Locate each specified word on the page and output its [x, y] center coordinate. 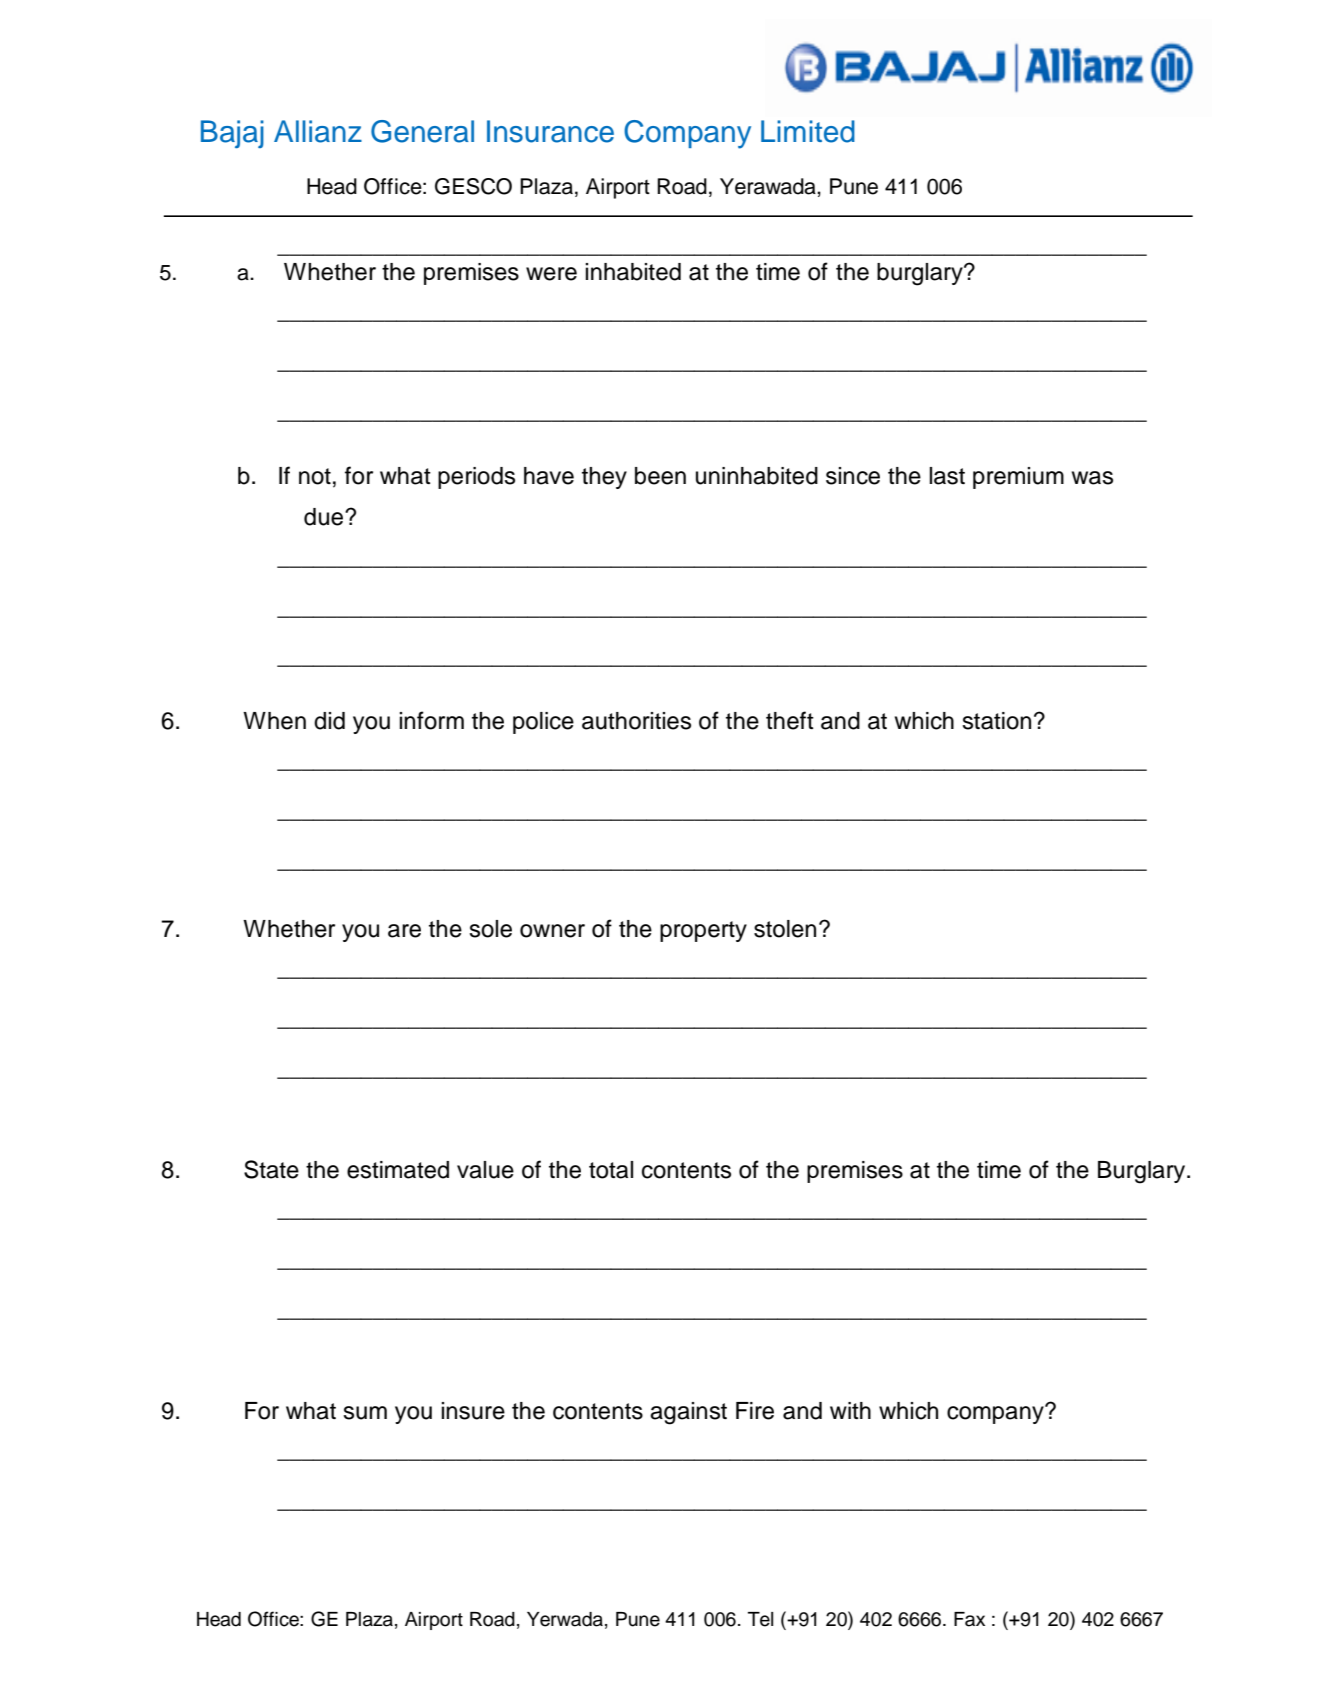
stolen [785, 929]
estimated [398, 1170]
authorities [636, 721]
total [611, 1170]
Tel [760, 1619]
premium [1018, 478]
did [329, 721]
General [422, 131]
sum [365, 1413]
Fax [969, 1619]
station [996, 721]
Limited [808, 131]
